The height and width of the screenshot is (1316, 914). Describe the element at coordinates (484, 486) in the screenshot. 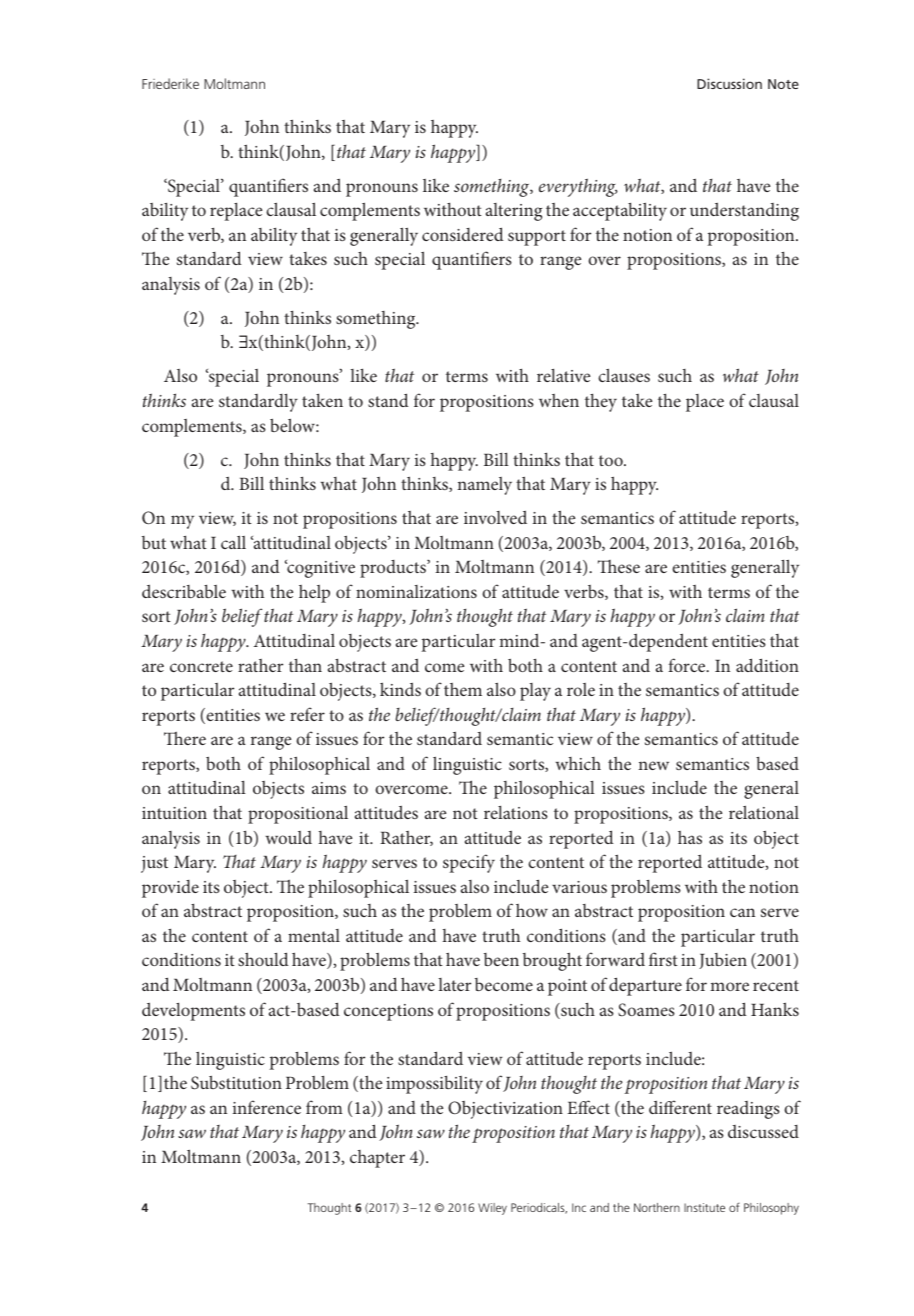

I see `namely` at that location.
